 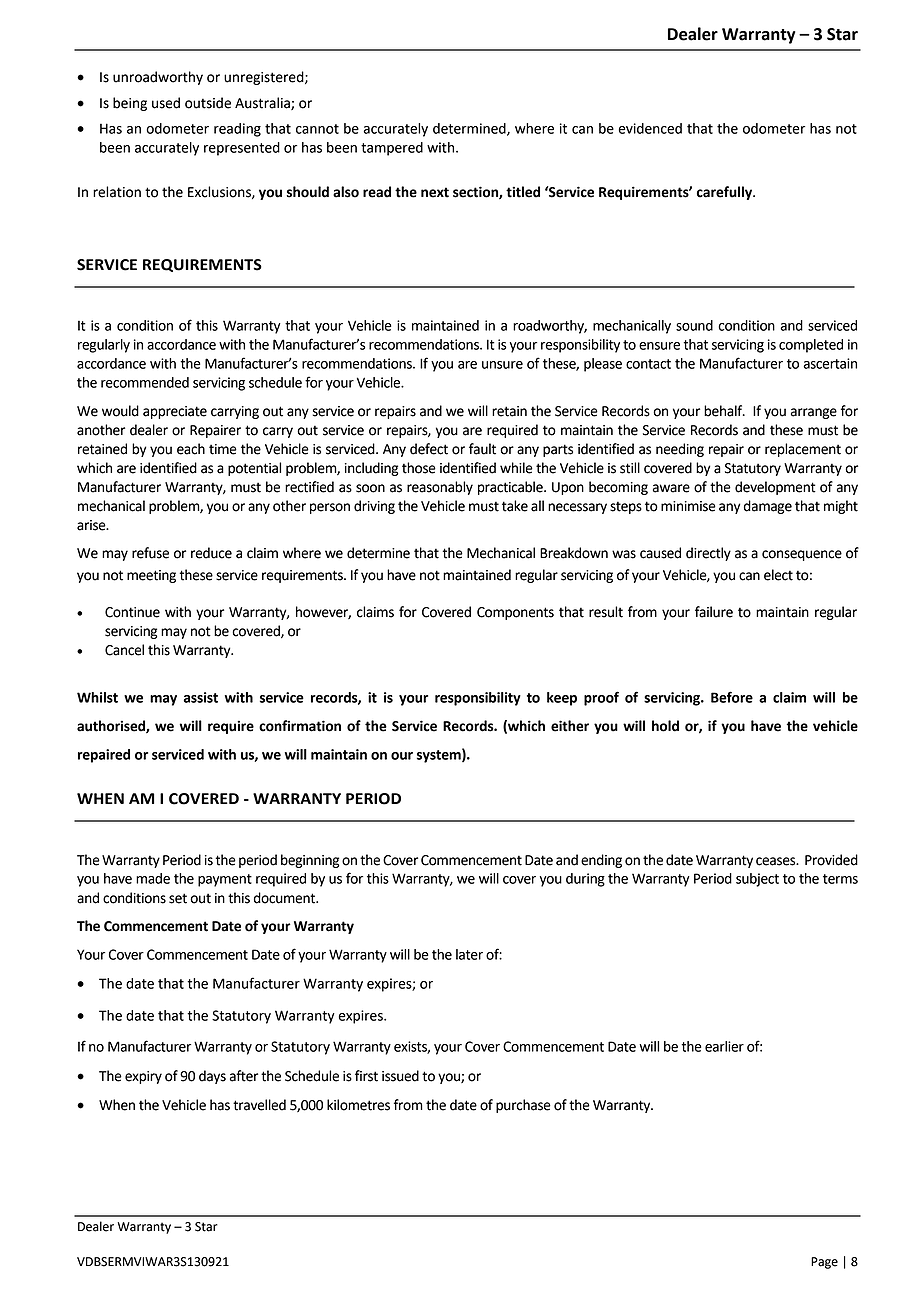 I want to click on carefully, so click(x=726, y=193).
